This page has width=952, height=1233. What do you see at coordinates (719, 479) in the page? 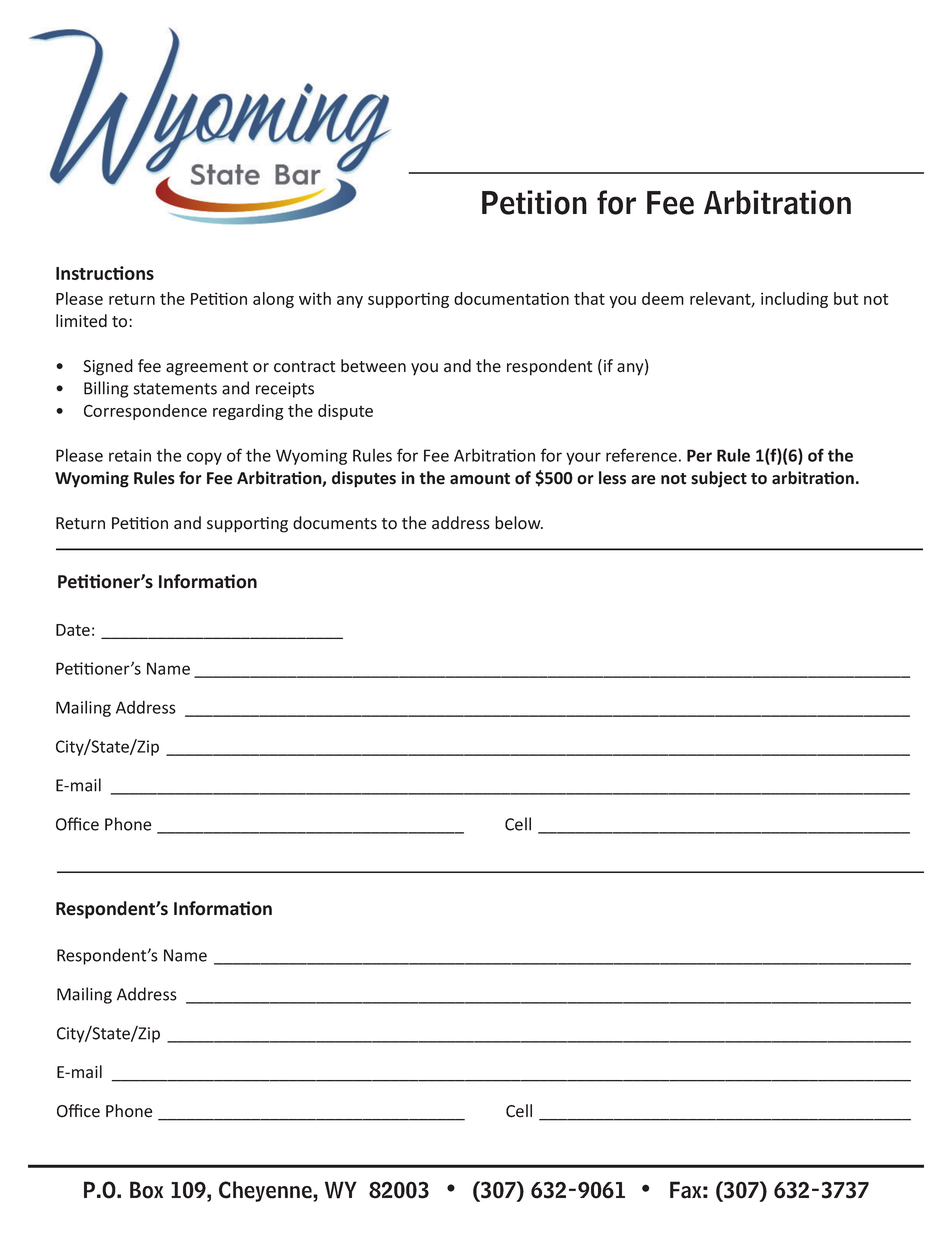
I see `subject` at bounding box center [719, 479].
